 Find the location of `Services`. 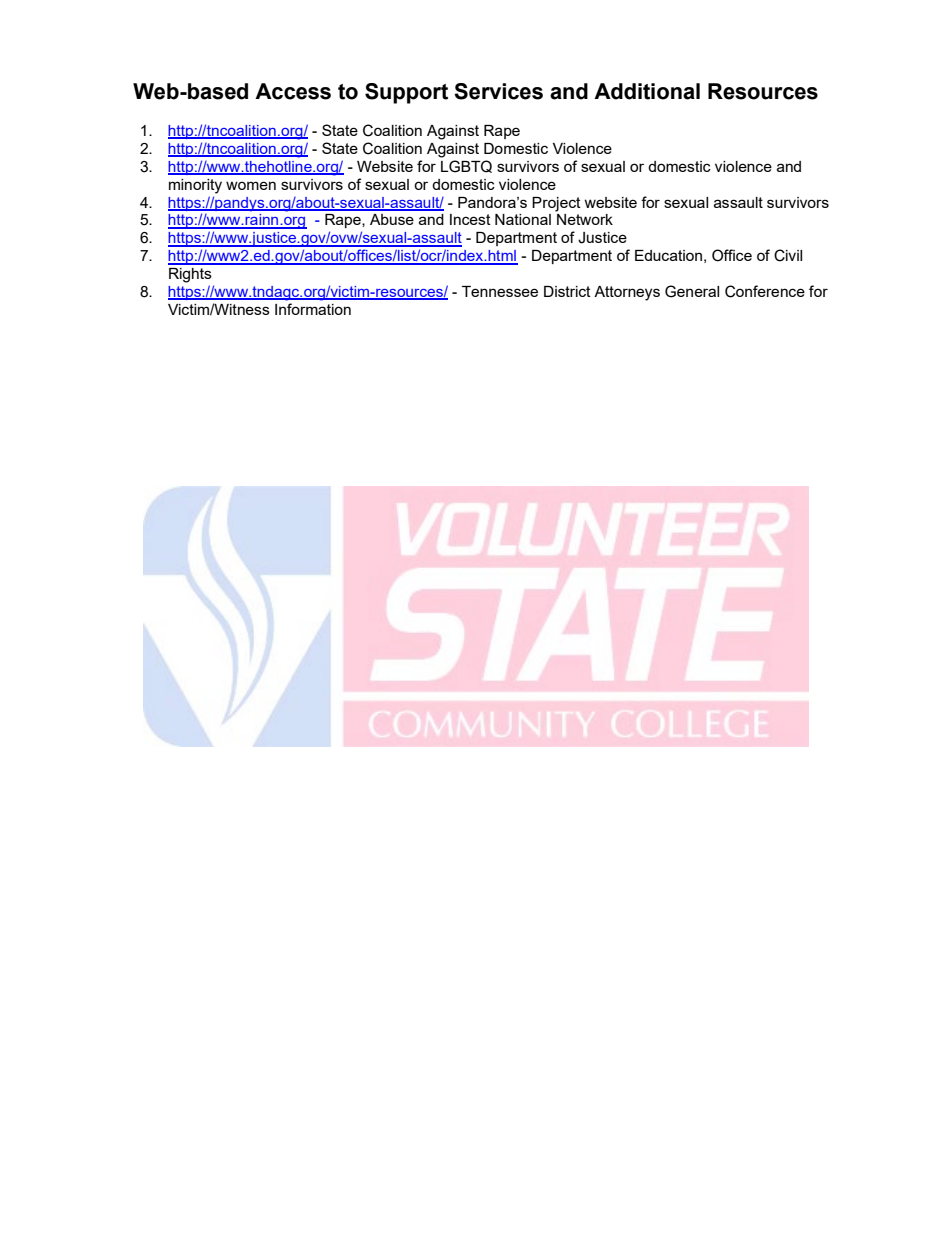

Services is located at coordinates (498, 91).
